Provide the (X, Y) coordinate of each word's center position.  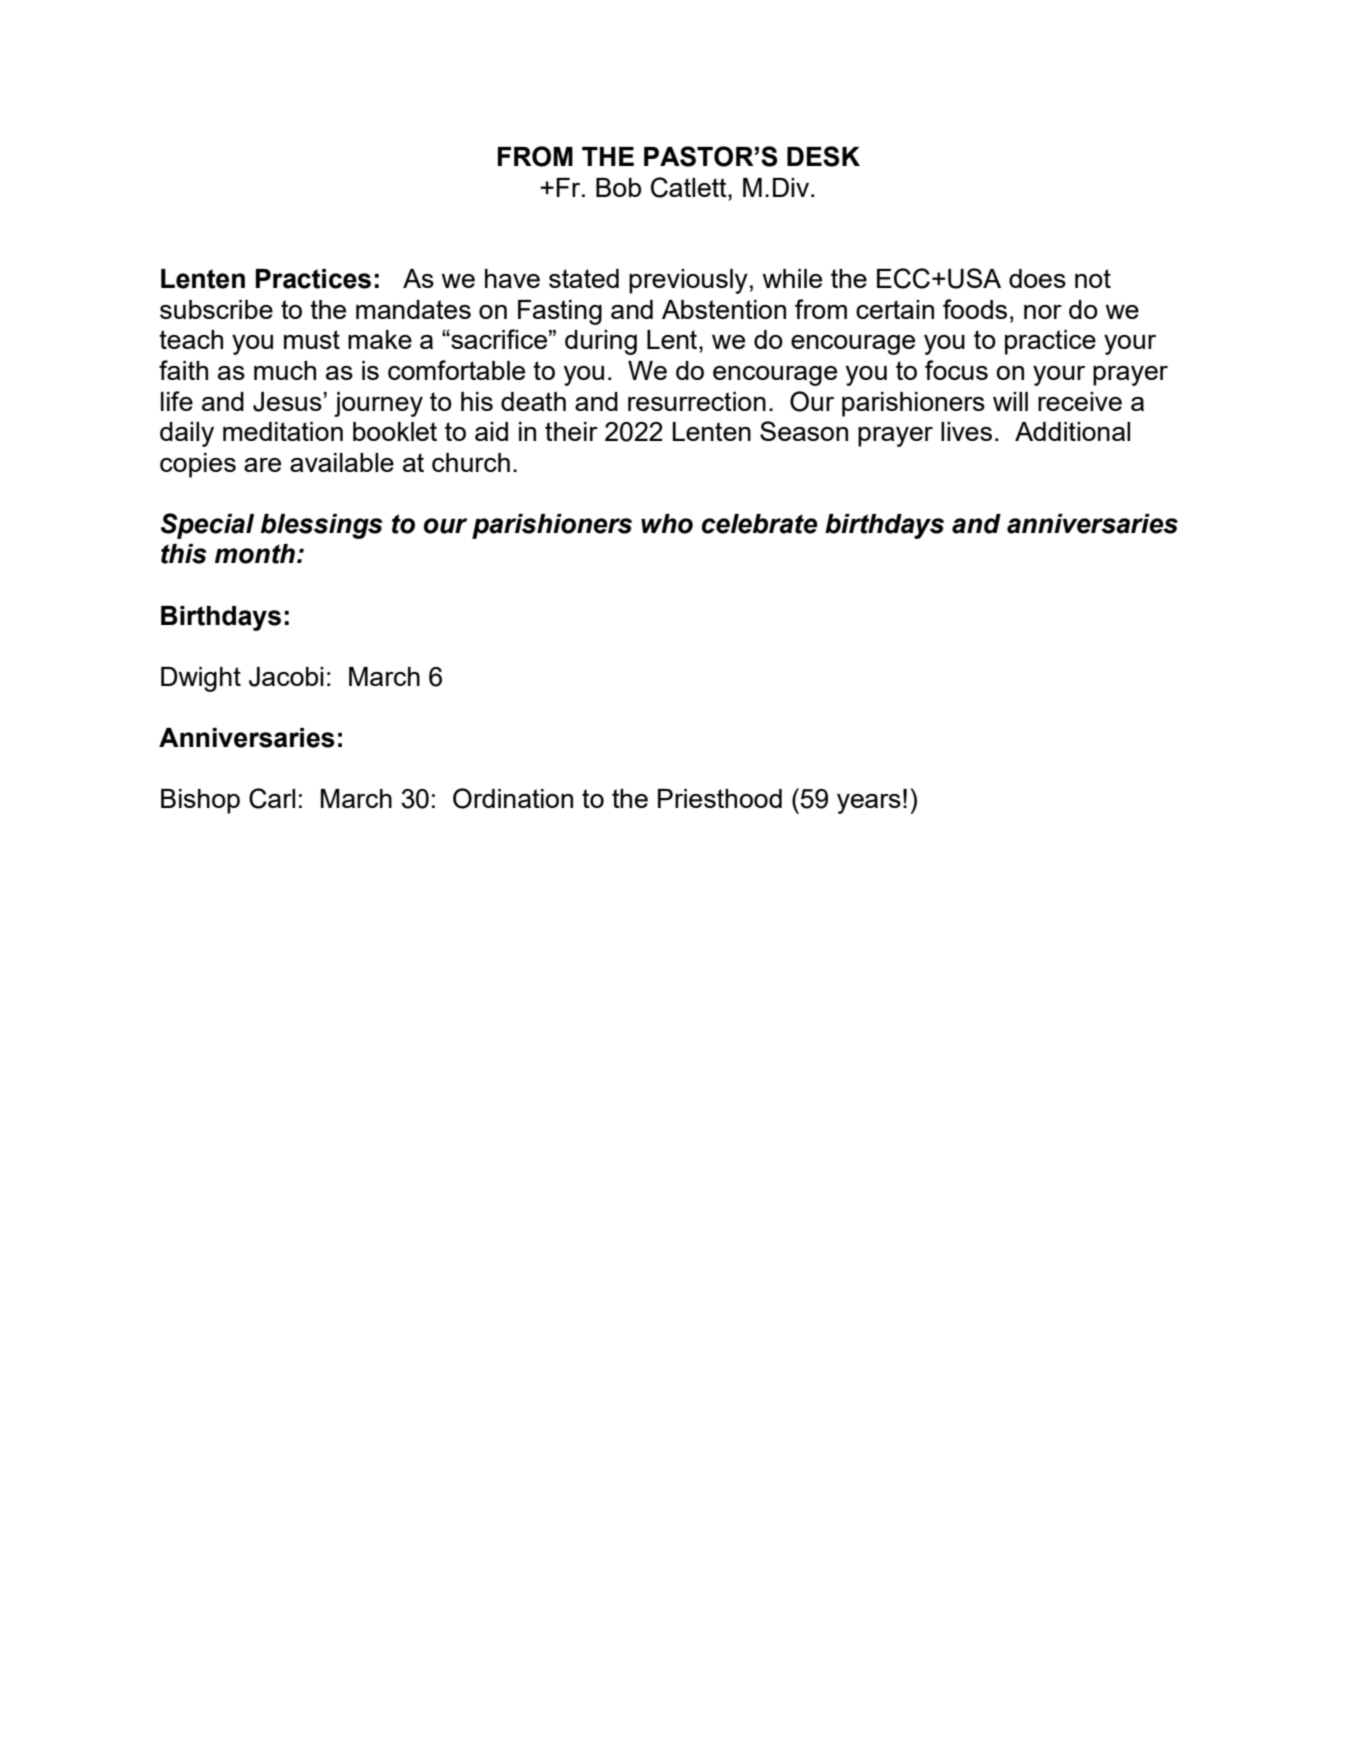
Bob (618, 187)
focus (956, 370)
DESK (823, 156)
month (255, 554)
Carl (272, 798)
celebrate (760, 524)
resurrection (697, 401)
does (1037, 278)
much (285, 370)
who (667, 524)
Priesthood (720, 798)
